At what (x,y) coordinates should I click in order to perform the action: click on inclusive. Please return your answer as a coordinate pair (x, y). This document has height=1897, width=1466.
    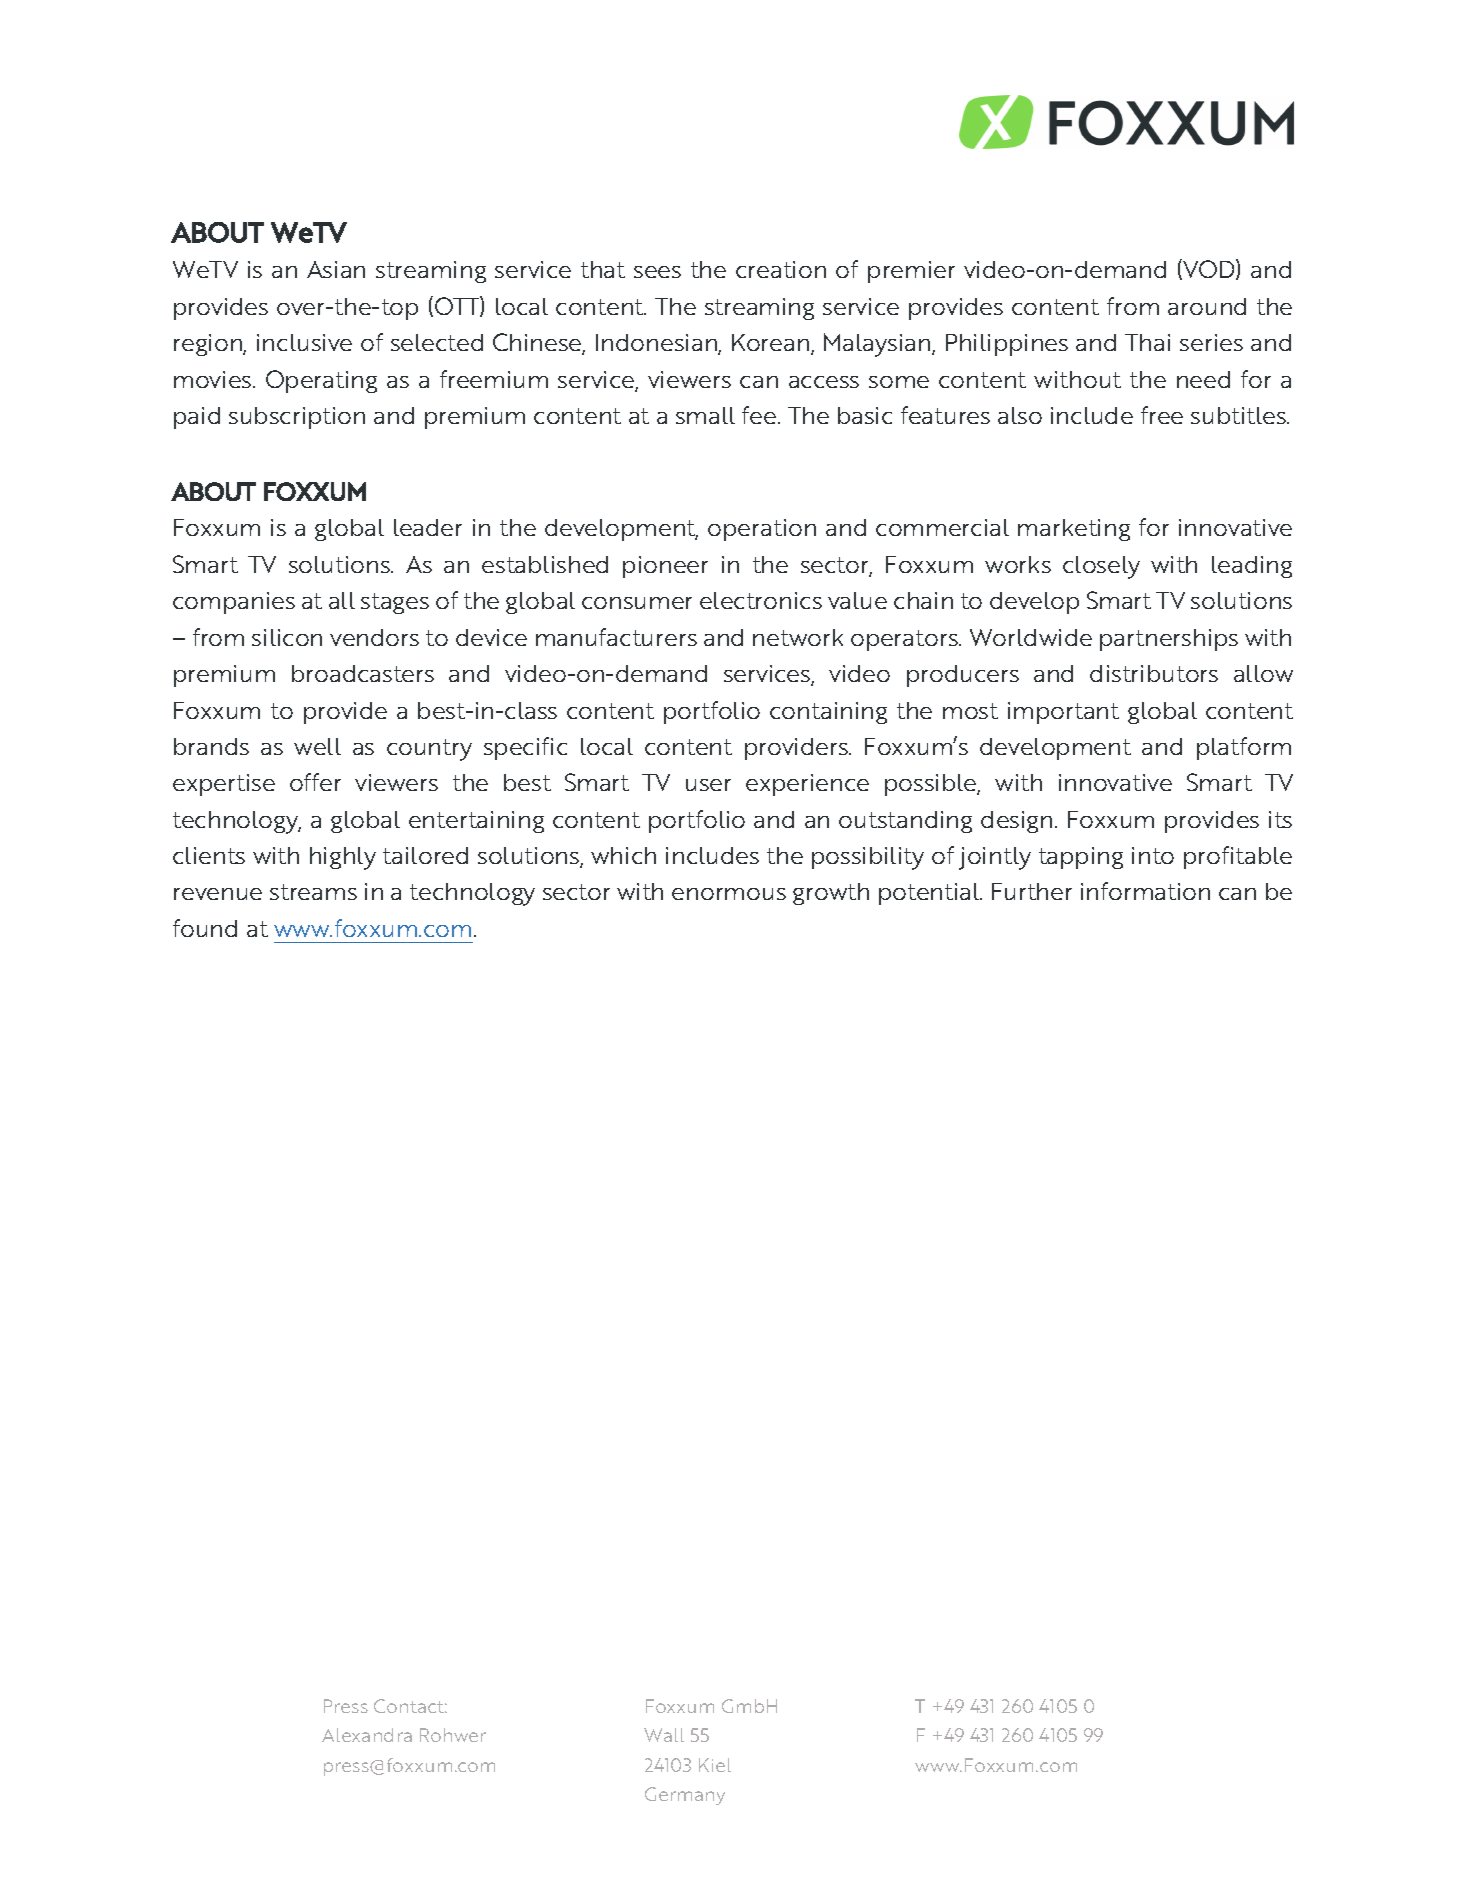
    Looking at the image, I should click on (304, 342).
